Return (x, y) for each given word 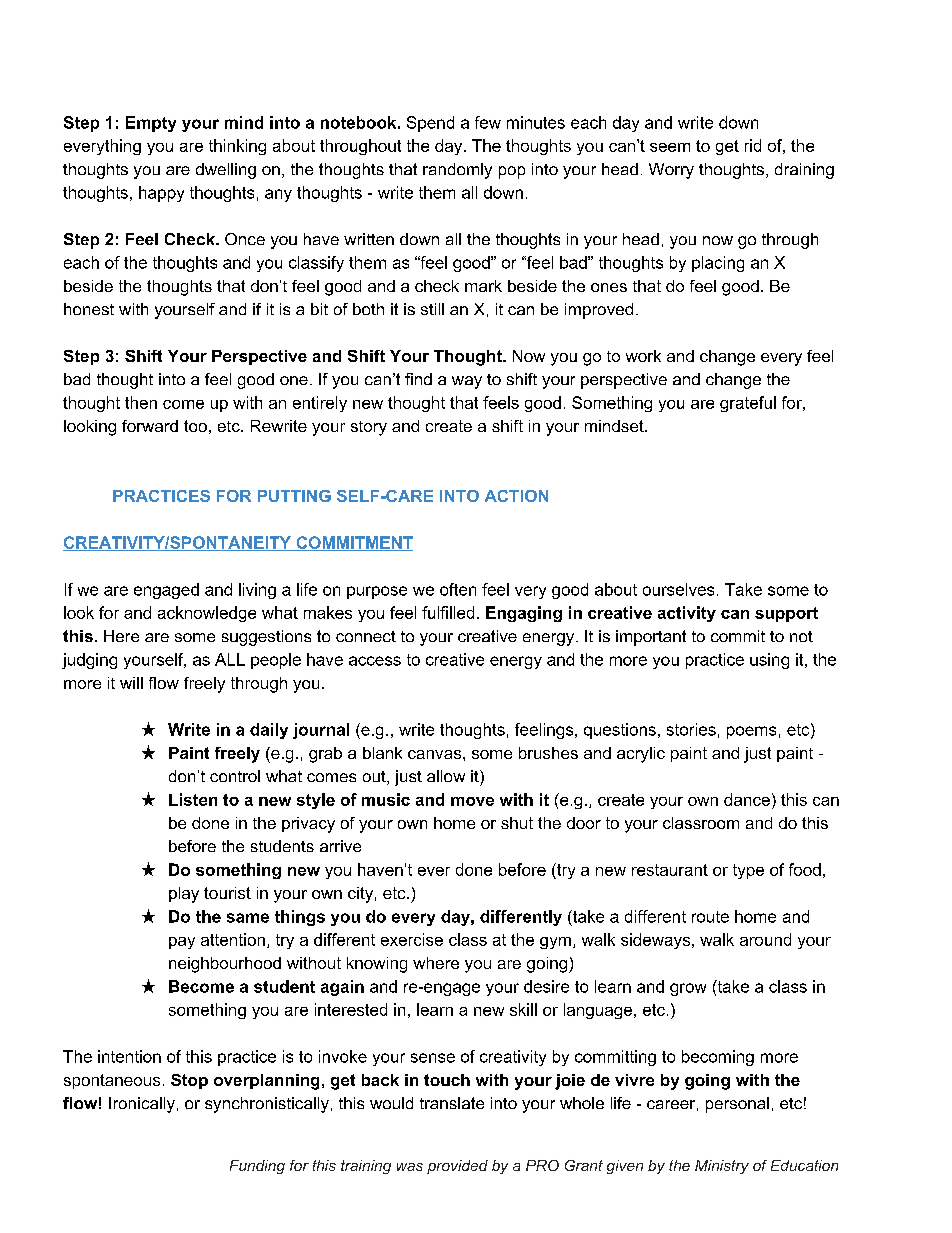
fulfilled (448, 612)
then (141, 402)
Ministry (722, 1167)
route (710, 917)
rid (753, 145)
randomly (457, 171)
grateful (748, 404)
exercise (412, 939)
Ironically (142, 1105)
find (418, 379)
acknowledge (207, 614)
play (184, 895)
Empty (151, 124)
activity (687, 614)
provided (457, 1167)
